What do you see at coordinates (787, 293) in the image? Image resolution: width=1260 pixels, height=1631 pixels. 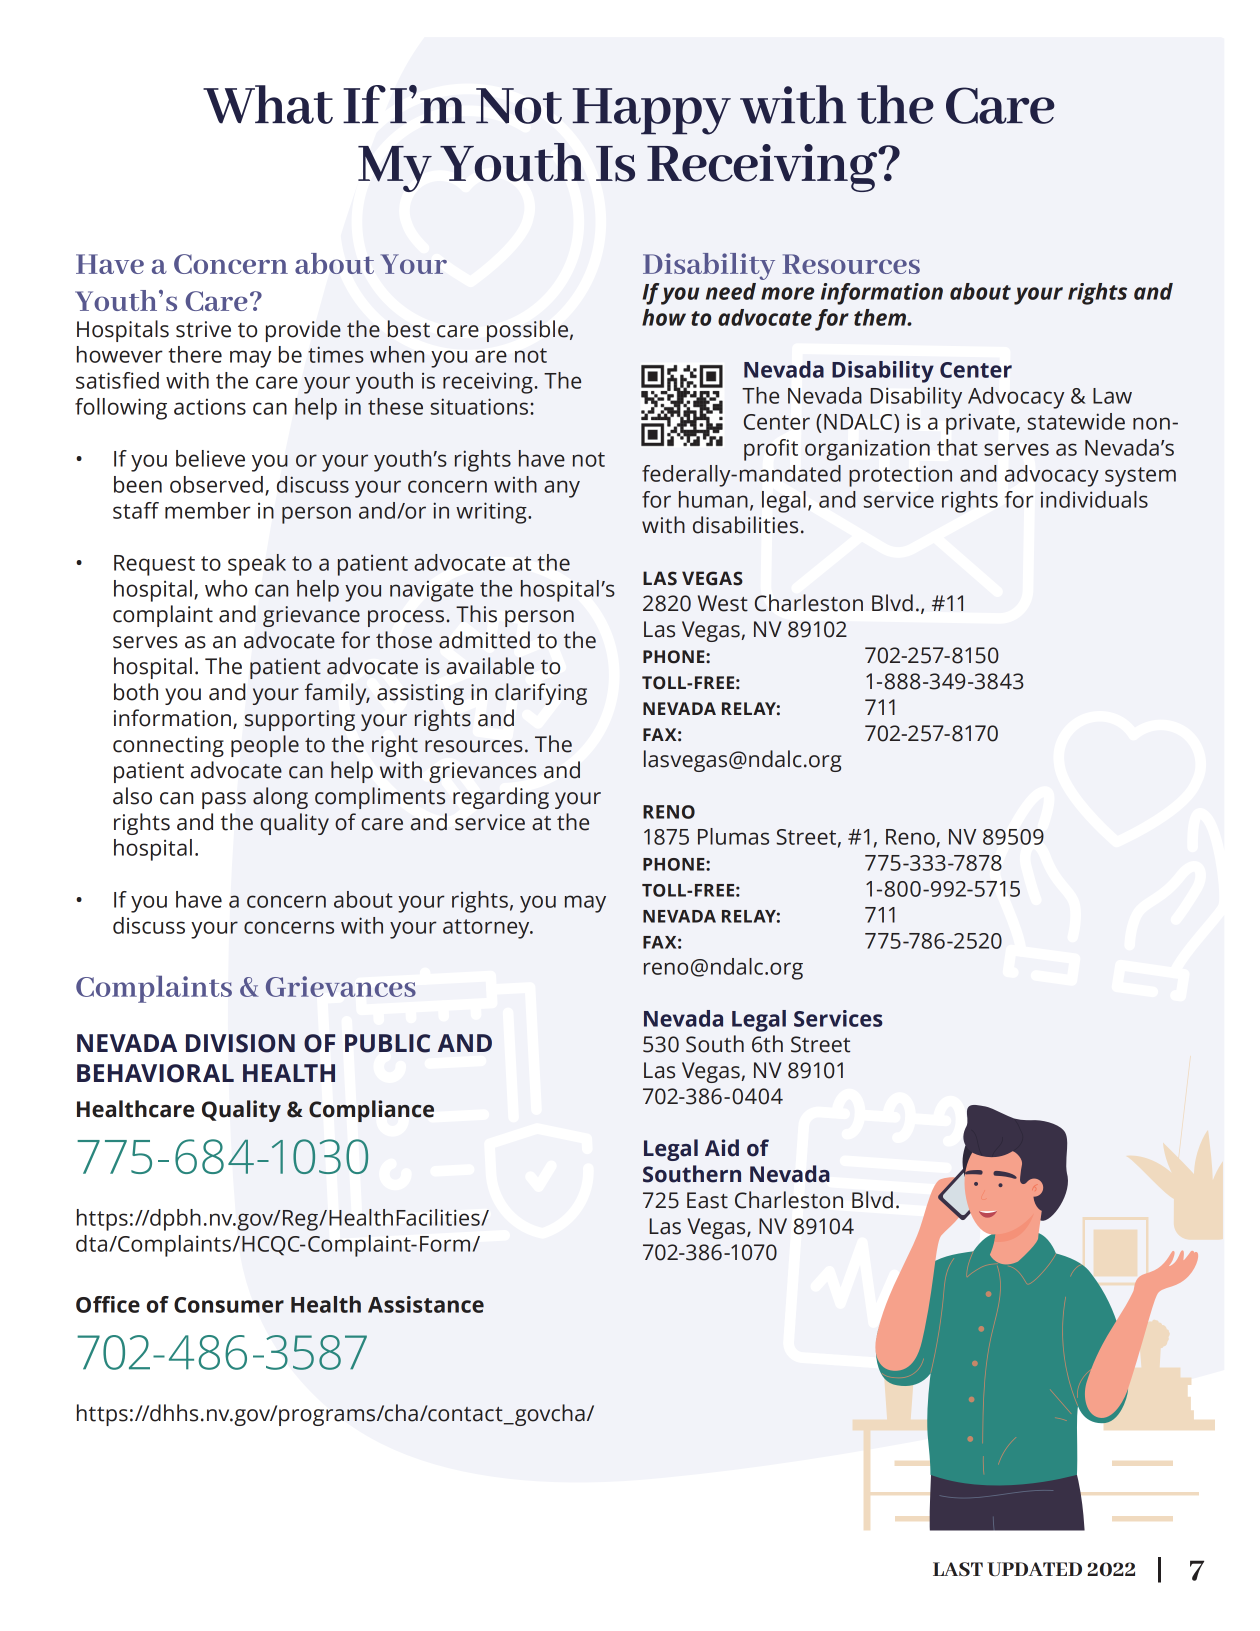 I see `more` at bounding box center [787, 293].
